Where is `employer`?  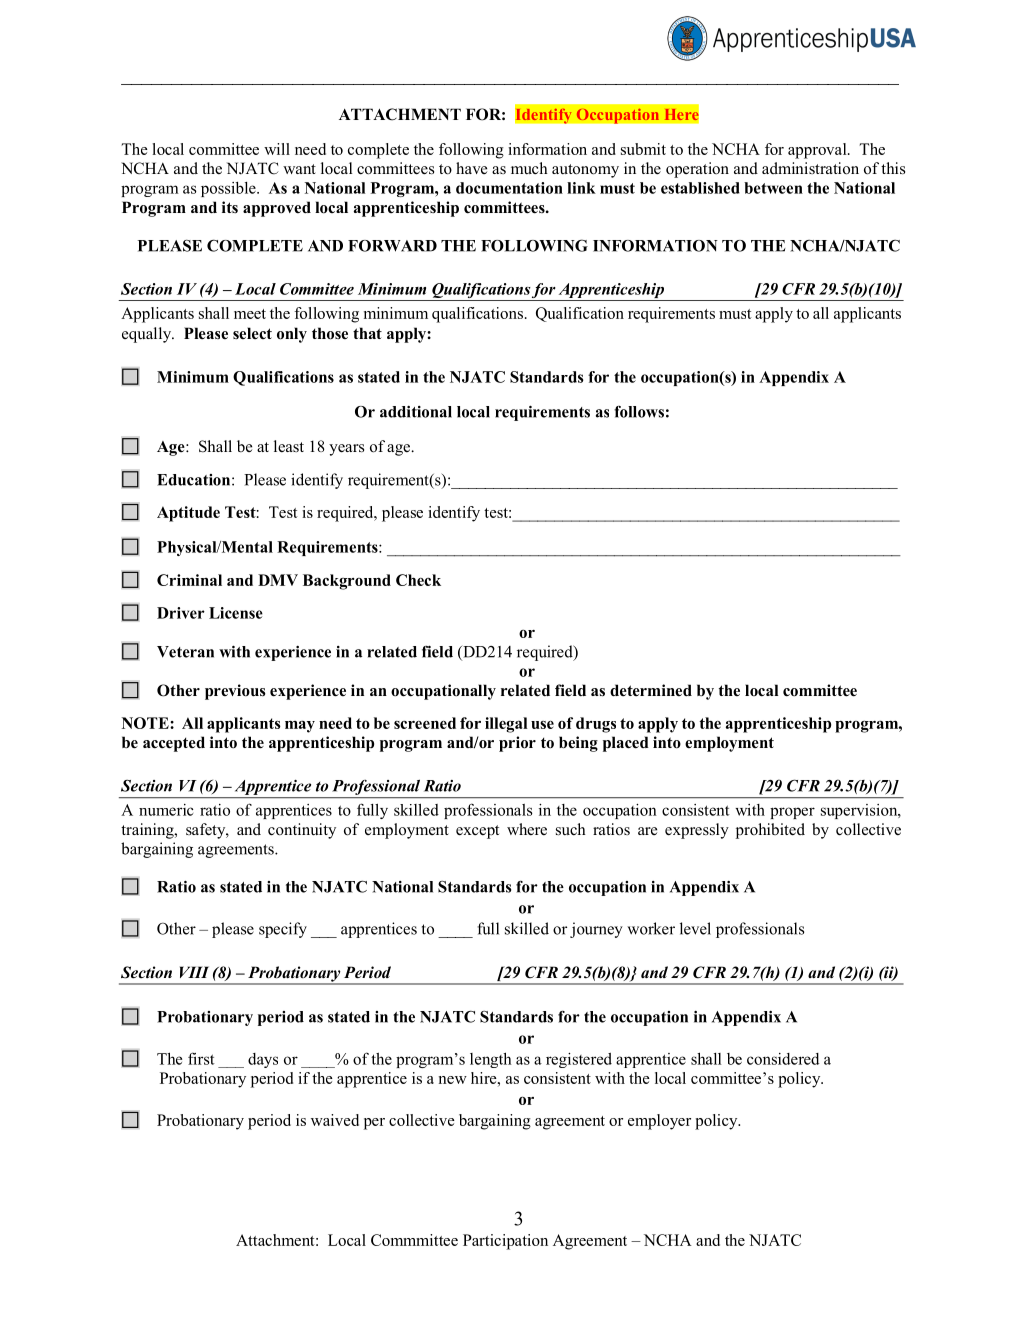 employer is located at coordinates (659, 1122).
